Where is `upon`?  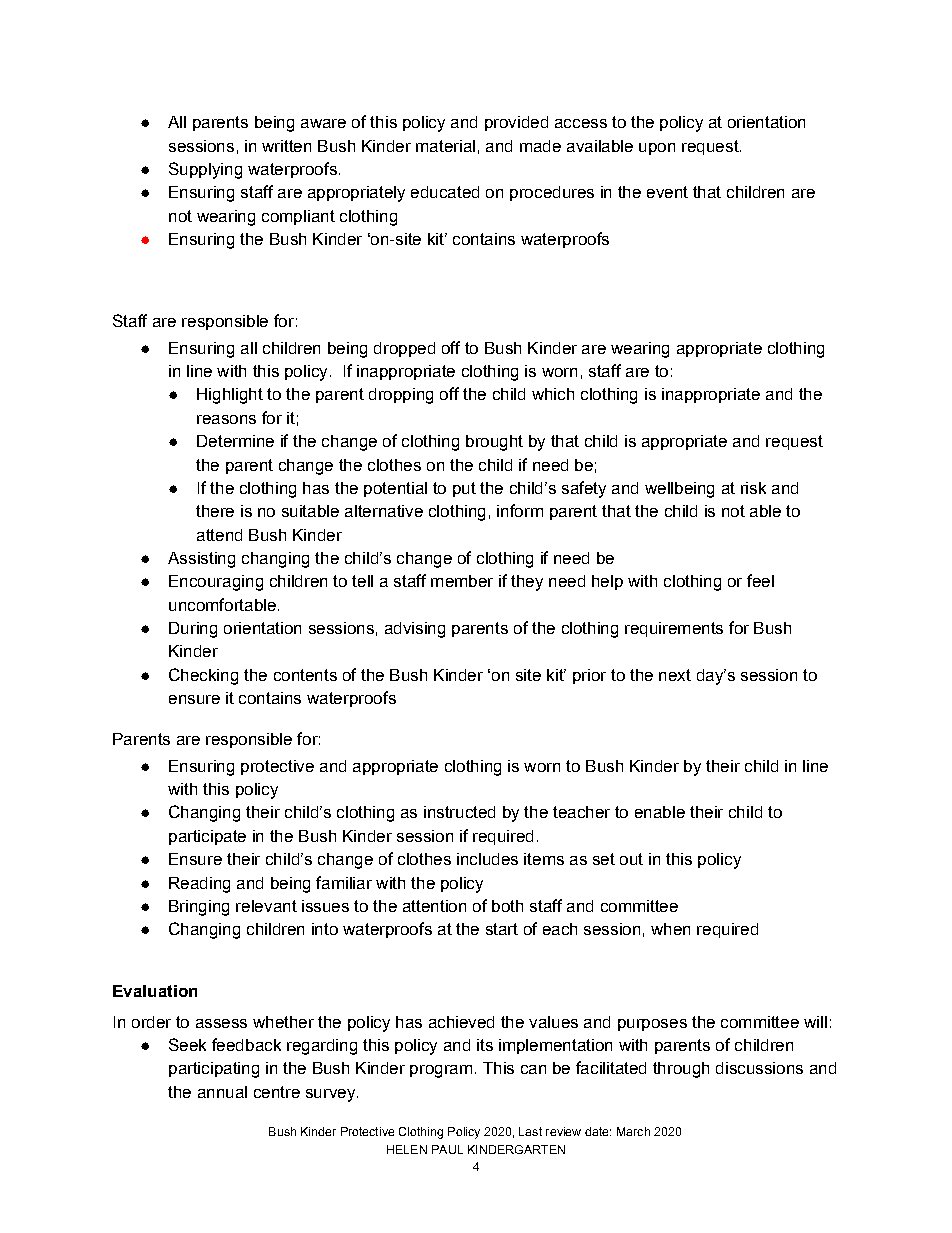 upon is located at coordinates (657, 149).
